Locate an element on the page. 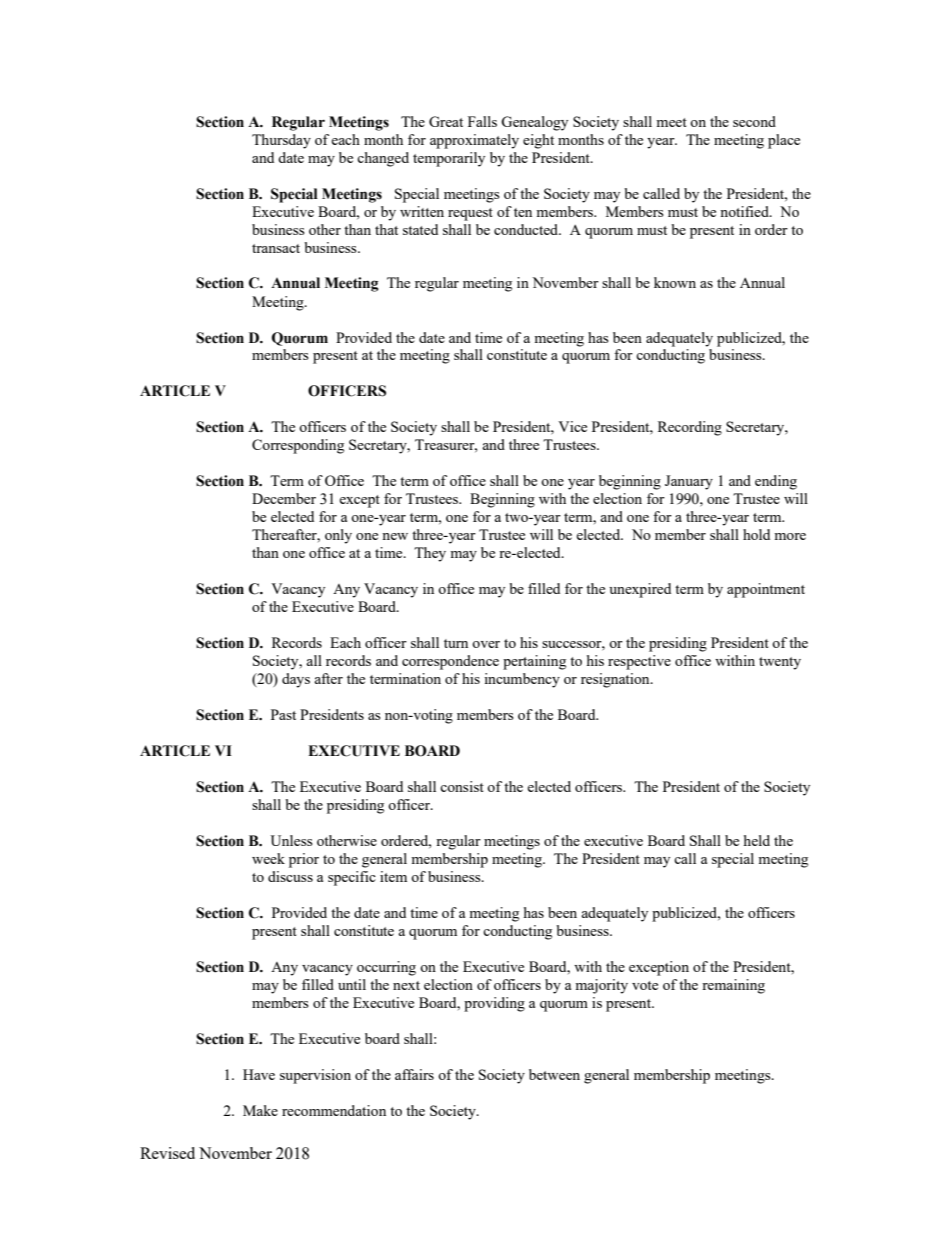 This image has height=1233, width=952. December is located at coordinates (284, 498).
